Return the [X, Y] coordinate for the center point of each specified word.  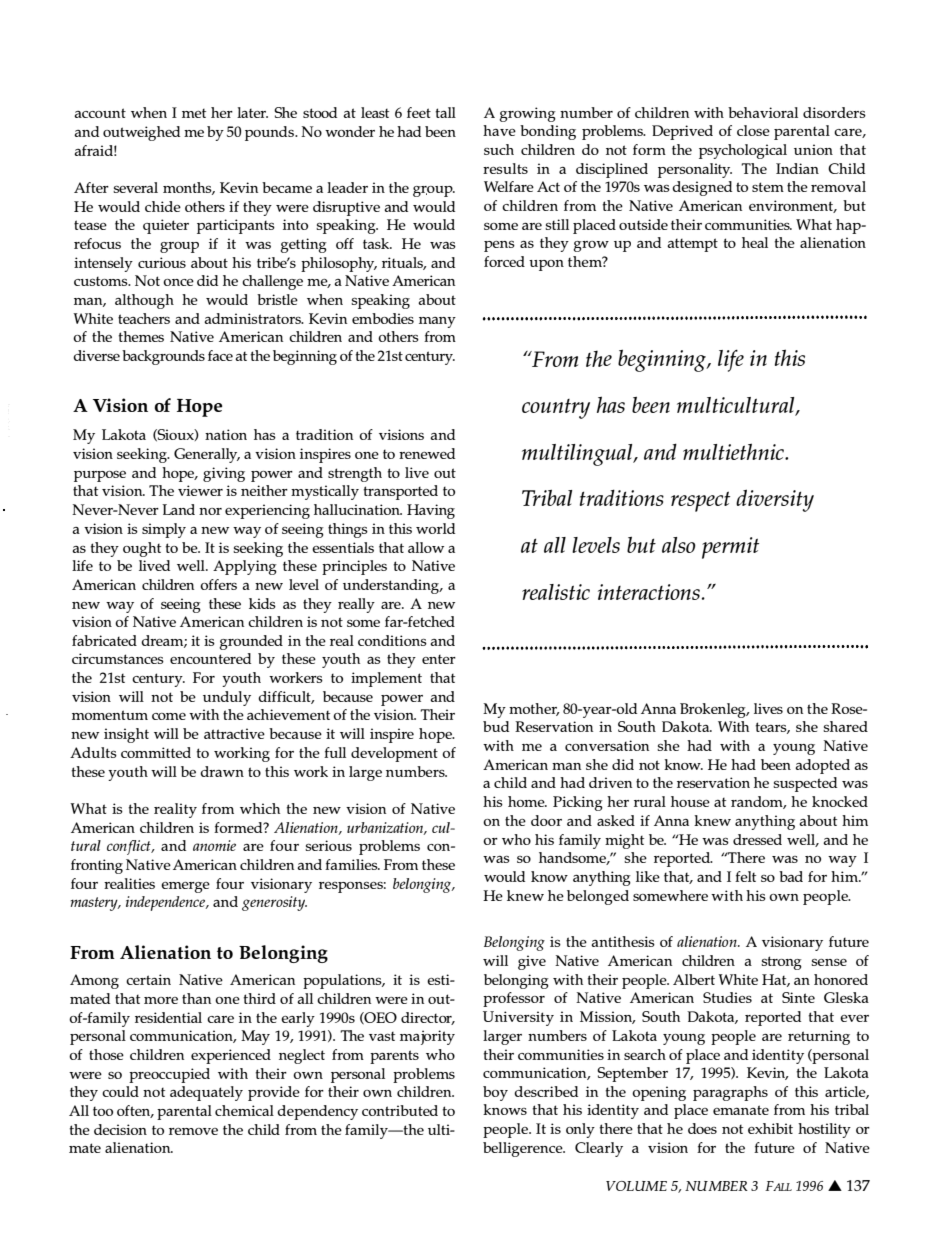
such [499, 149]
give [532, 962]
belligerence [524, 1149]
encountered [210, 658]
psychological [743, 151]
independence [167, 903]
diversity [775, 500]
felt [745, 876]
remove [193, 1131]
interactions [649, 592]
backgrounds [163, 357]
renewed [427, 453]
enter [439, 659]
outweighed [141, 133]
